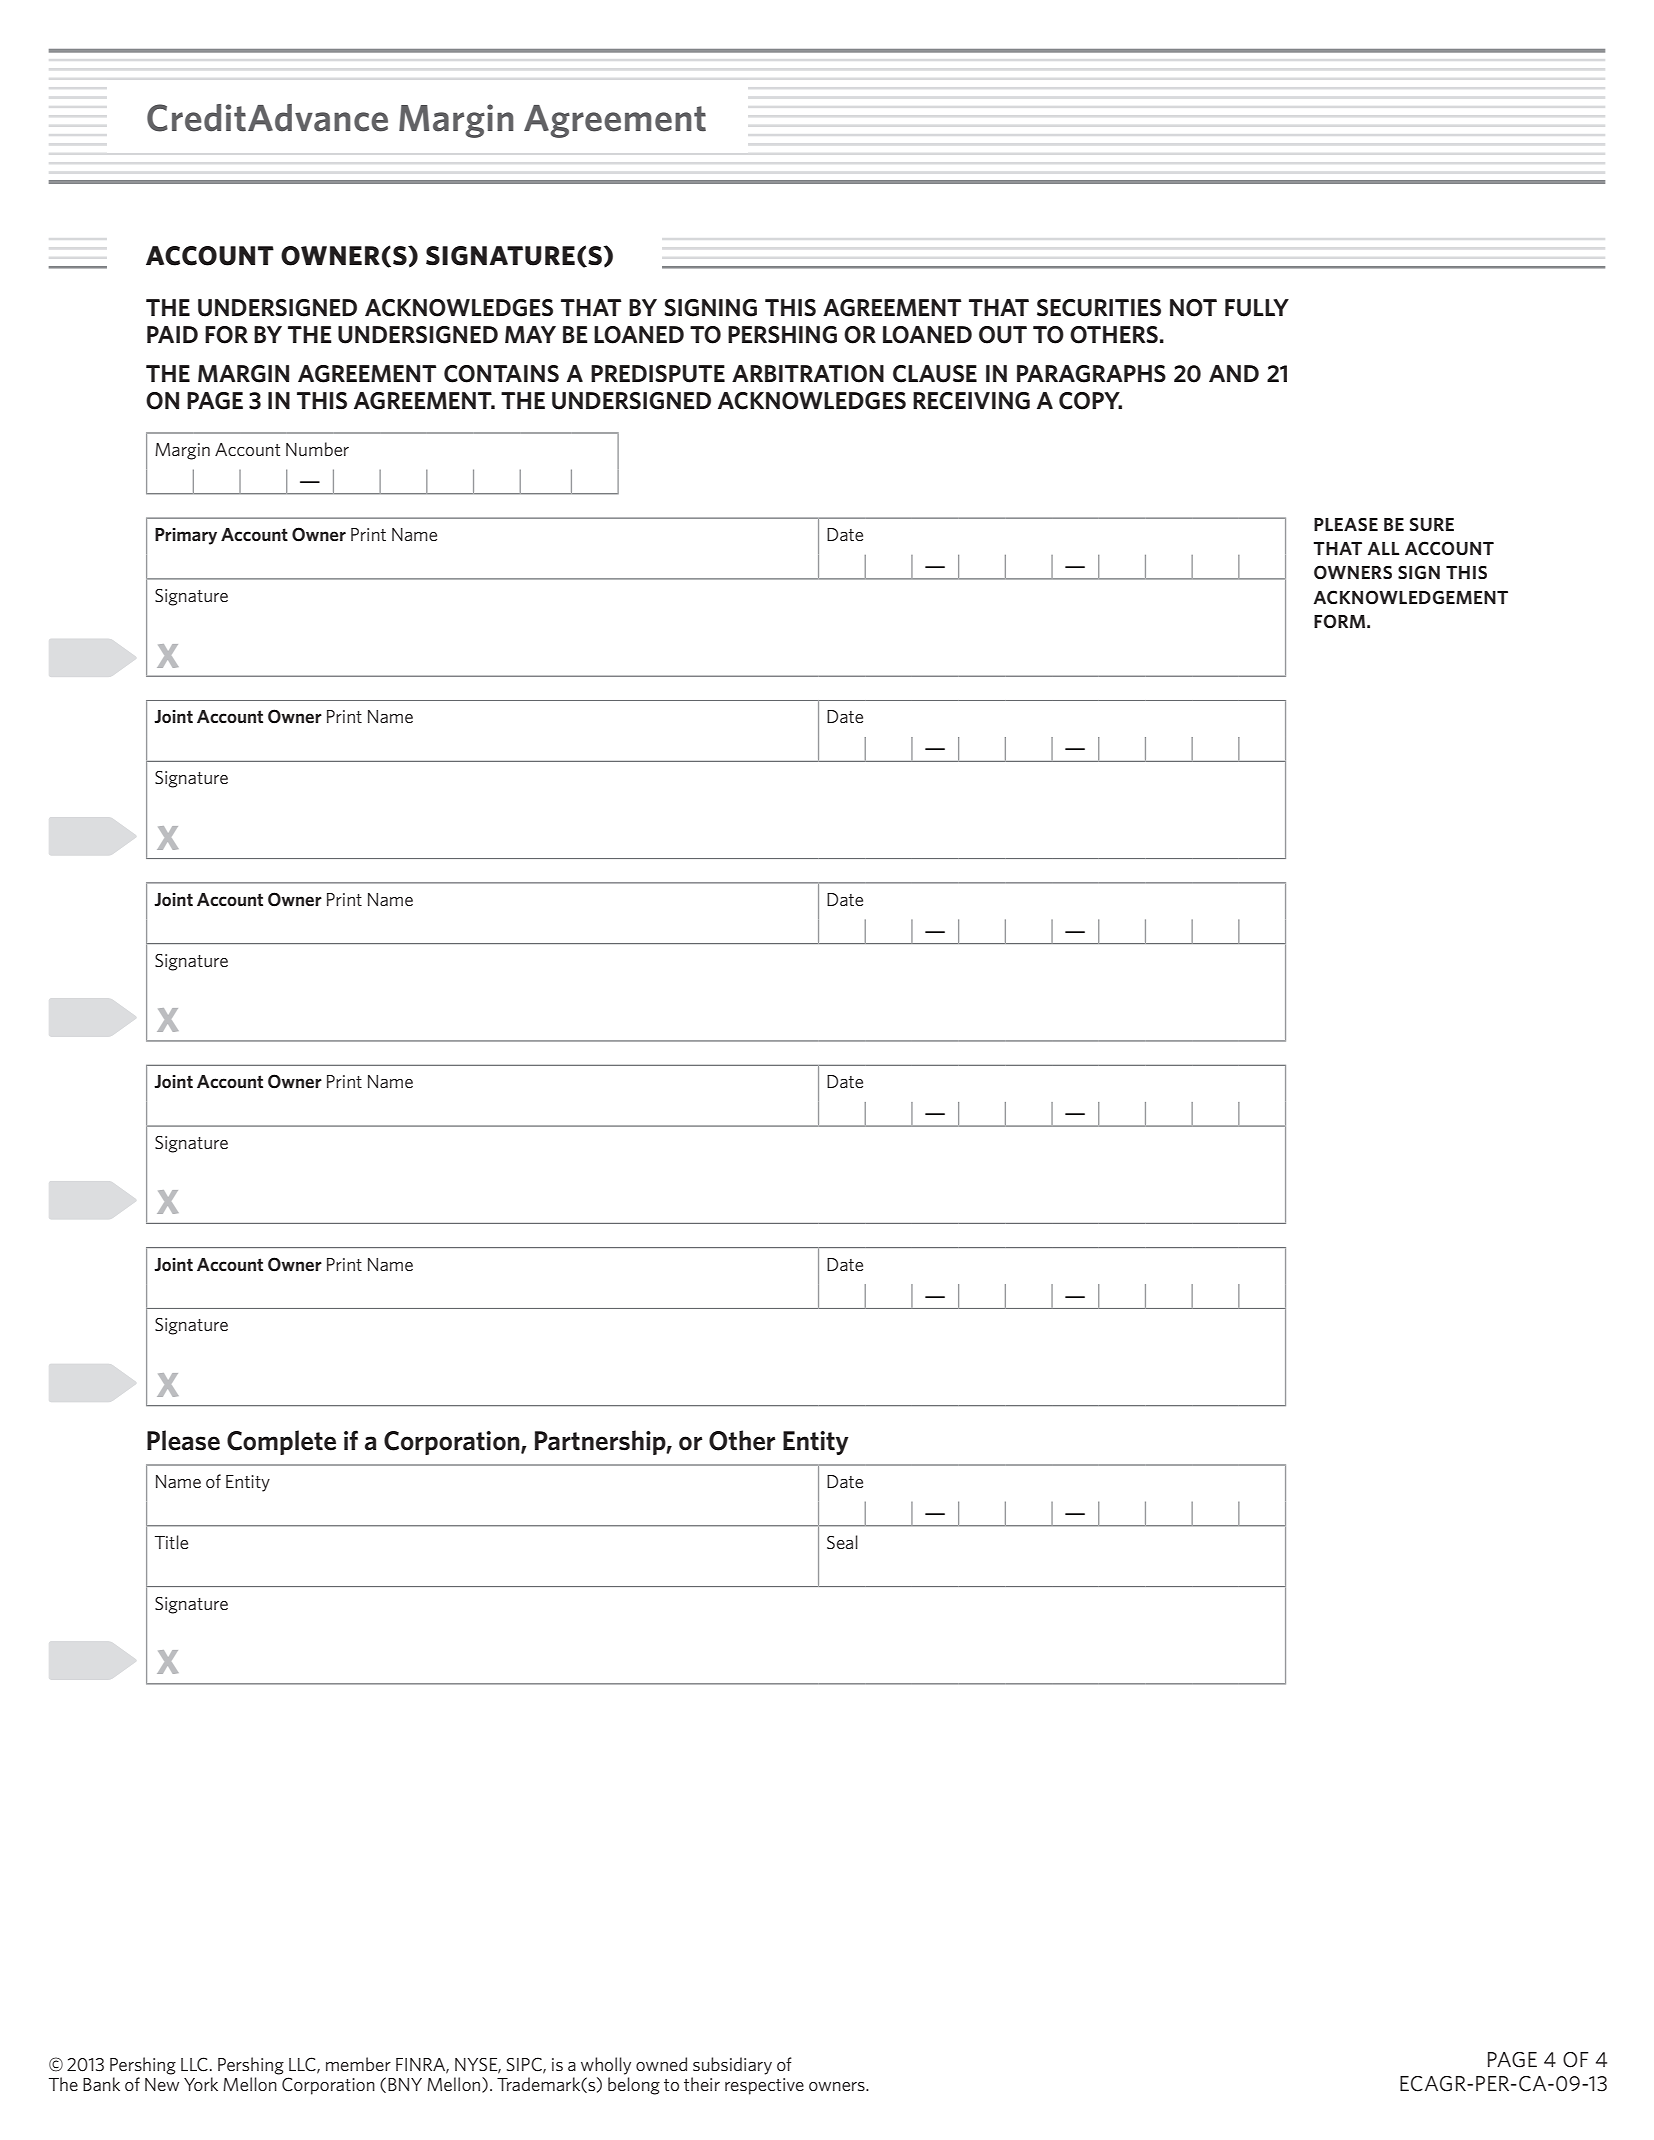 The width and height of the screenshot is (1654, 2140). Describe the element at coordinates (808, 374) in the screenshot. I see `ARBITRATION` at that location.
